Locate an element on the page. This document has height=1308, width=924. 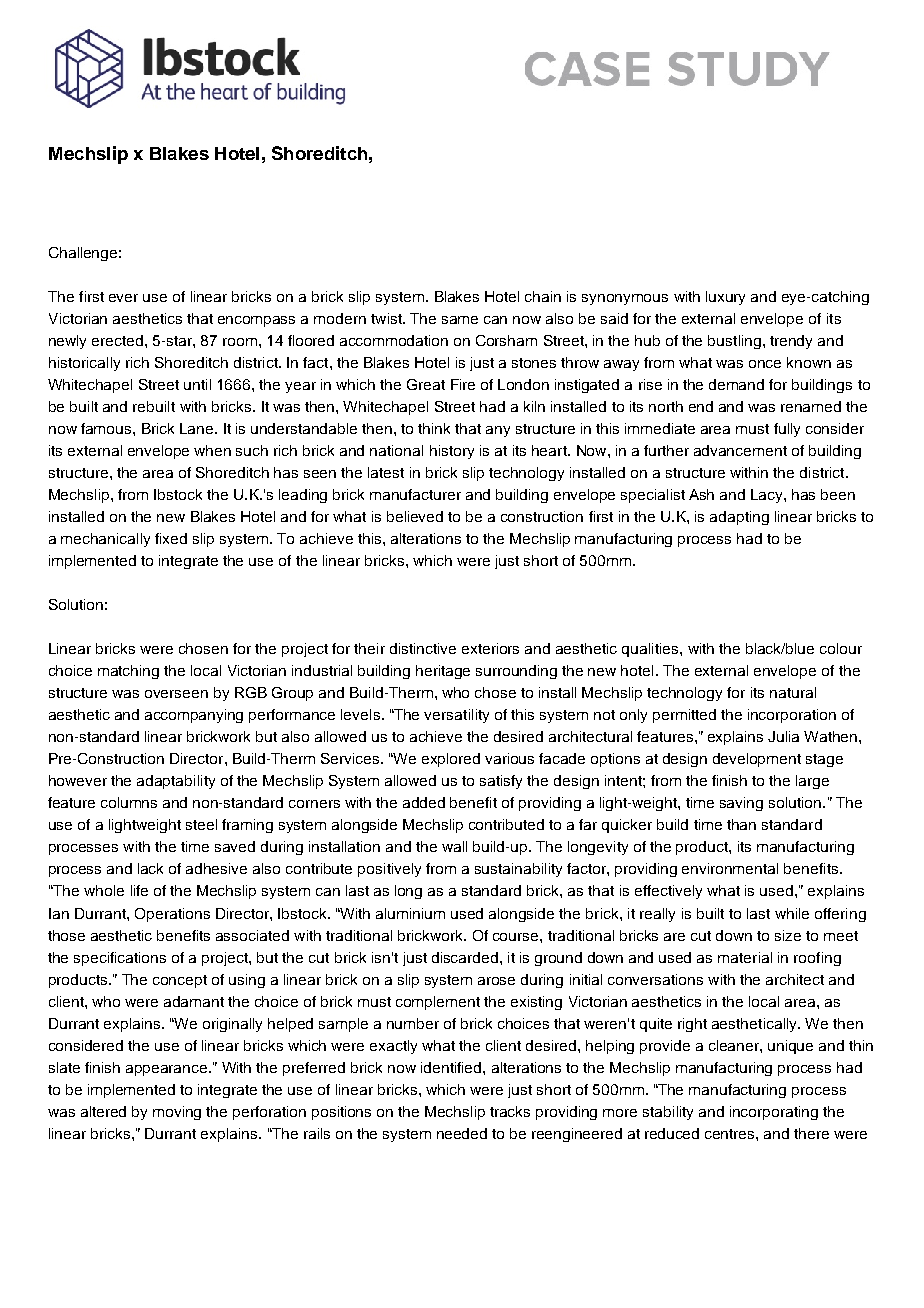
erected is located at coordinates (119, 340).
